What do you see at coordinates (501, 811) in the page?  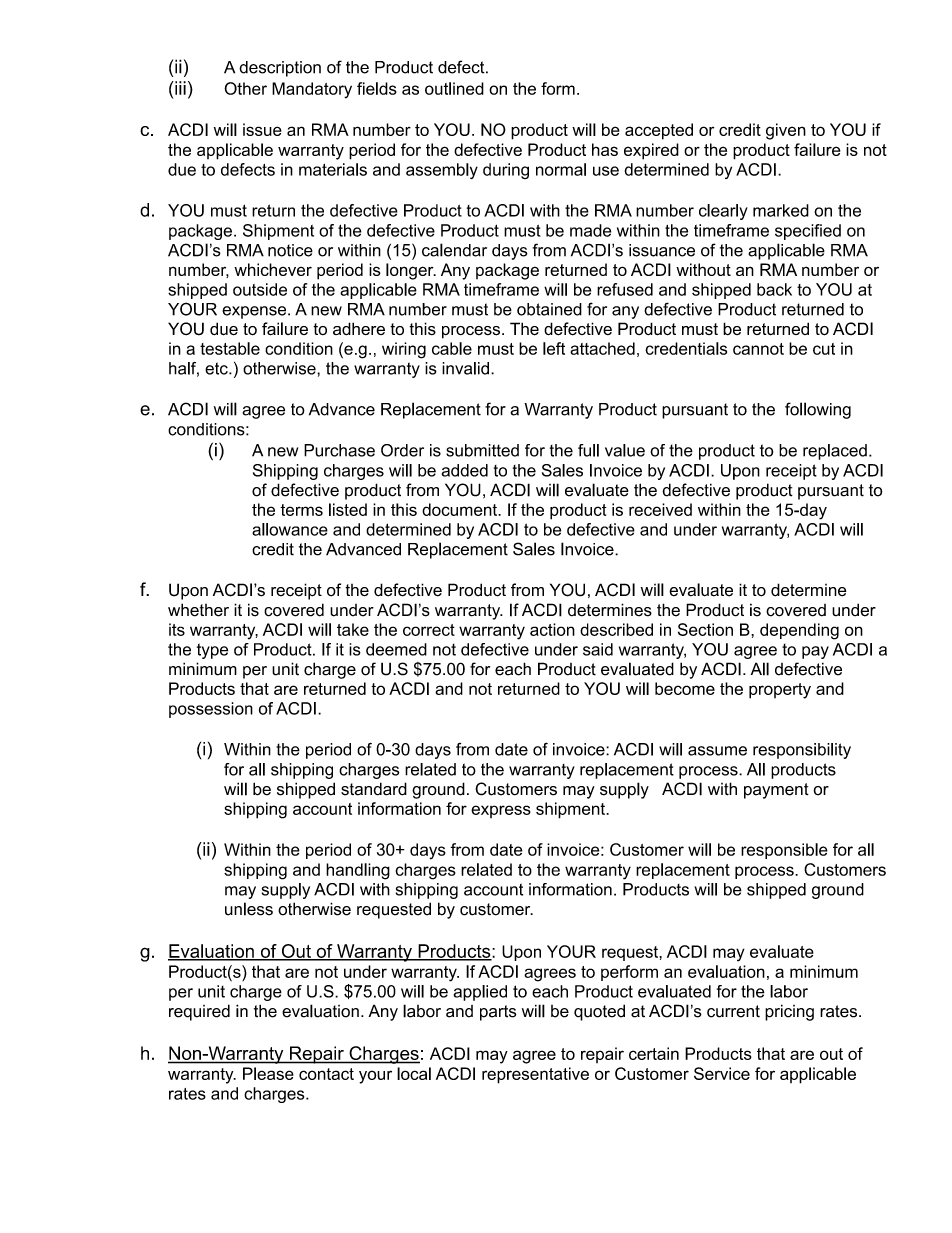 I see `express` at bounding box center [501, 811].
